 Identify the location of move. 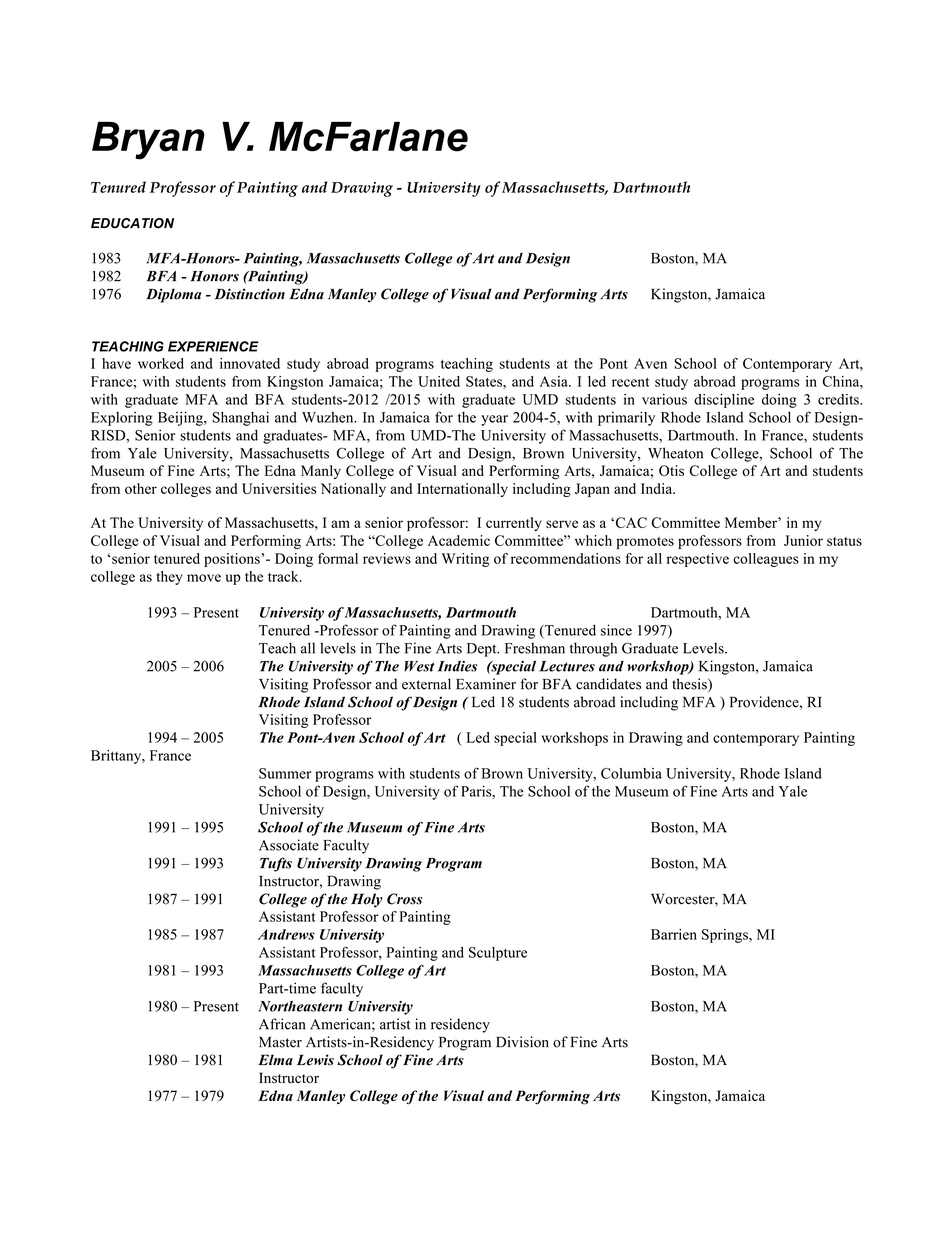
(204, 578).
